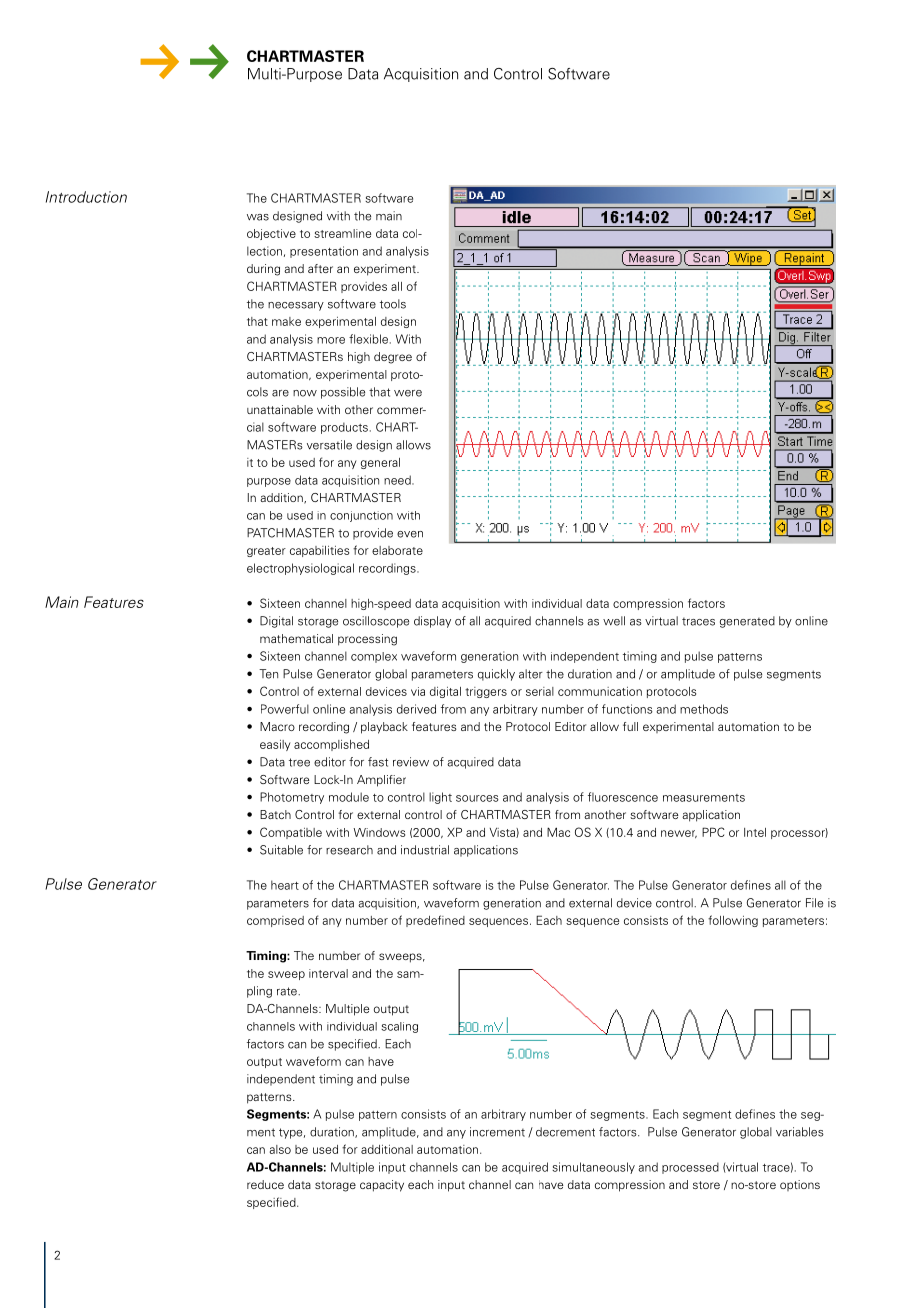  What do you see at coordinates (704, 709) in the image?
I see `methods` at bounding box center [704, 709].
